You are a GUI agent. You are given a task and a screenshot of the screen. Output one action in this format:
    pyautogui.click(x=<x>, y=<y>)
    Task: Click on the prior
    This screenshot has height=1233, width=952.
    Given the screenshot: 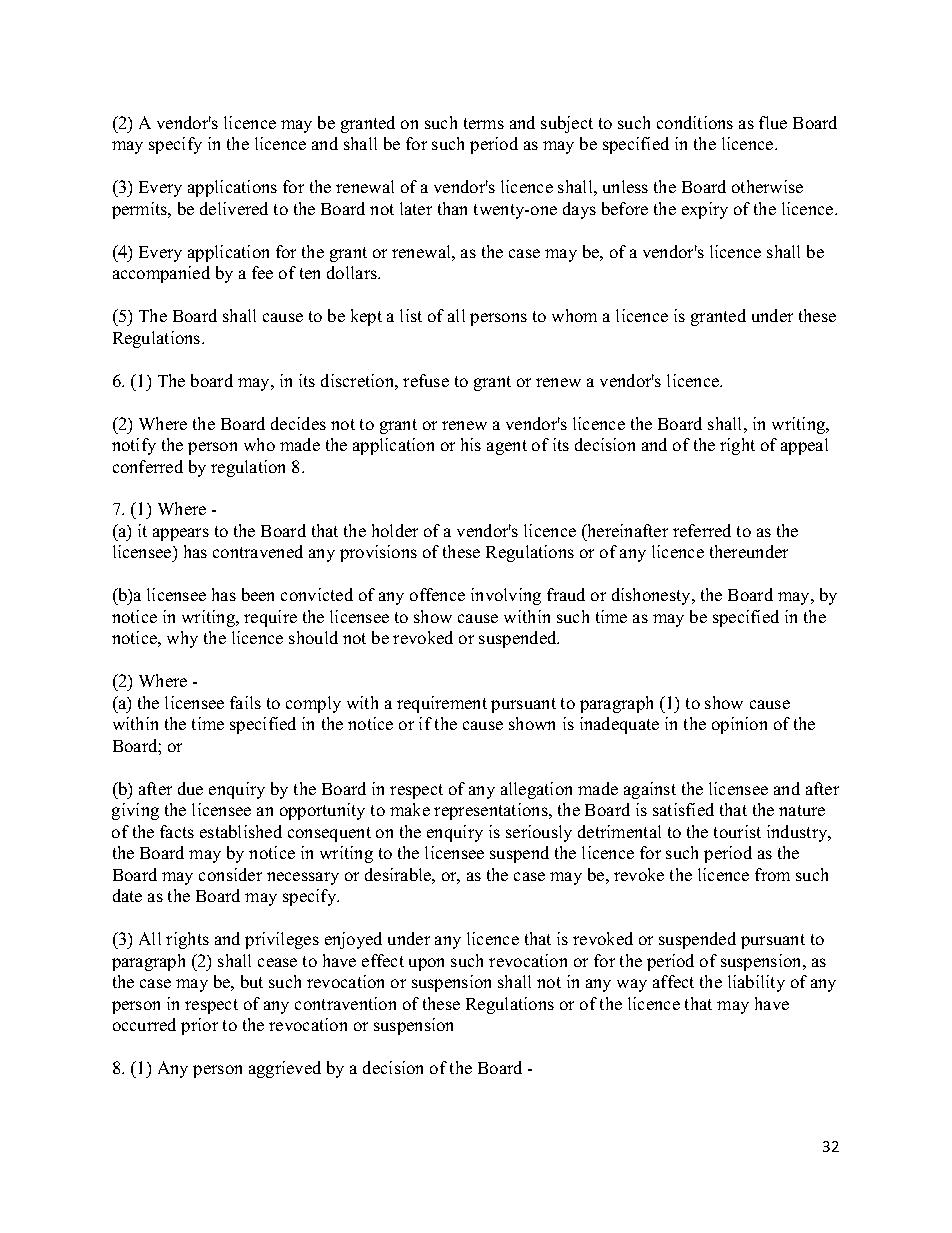 What is the action you would take?
    pyautogui.click(x=199, y=1026)
